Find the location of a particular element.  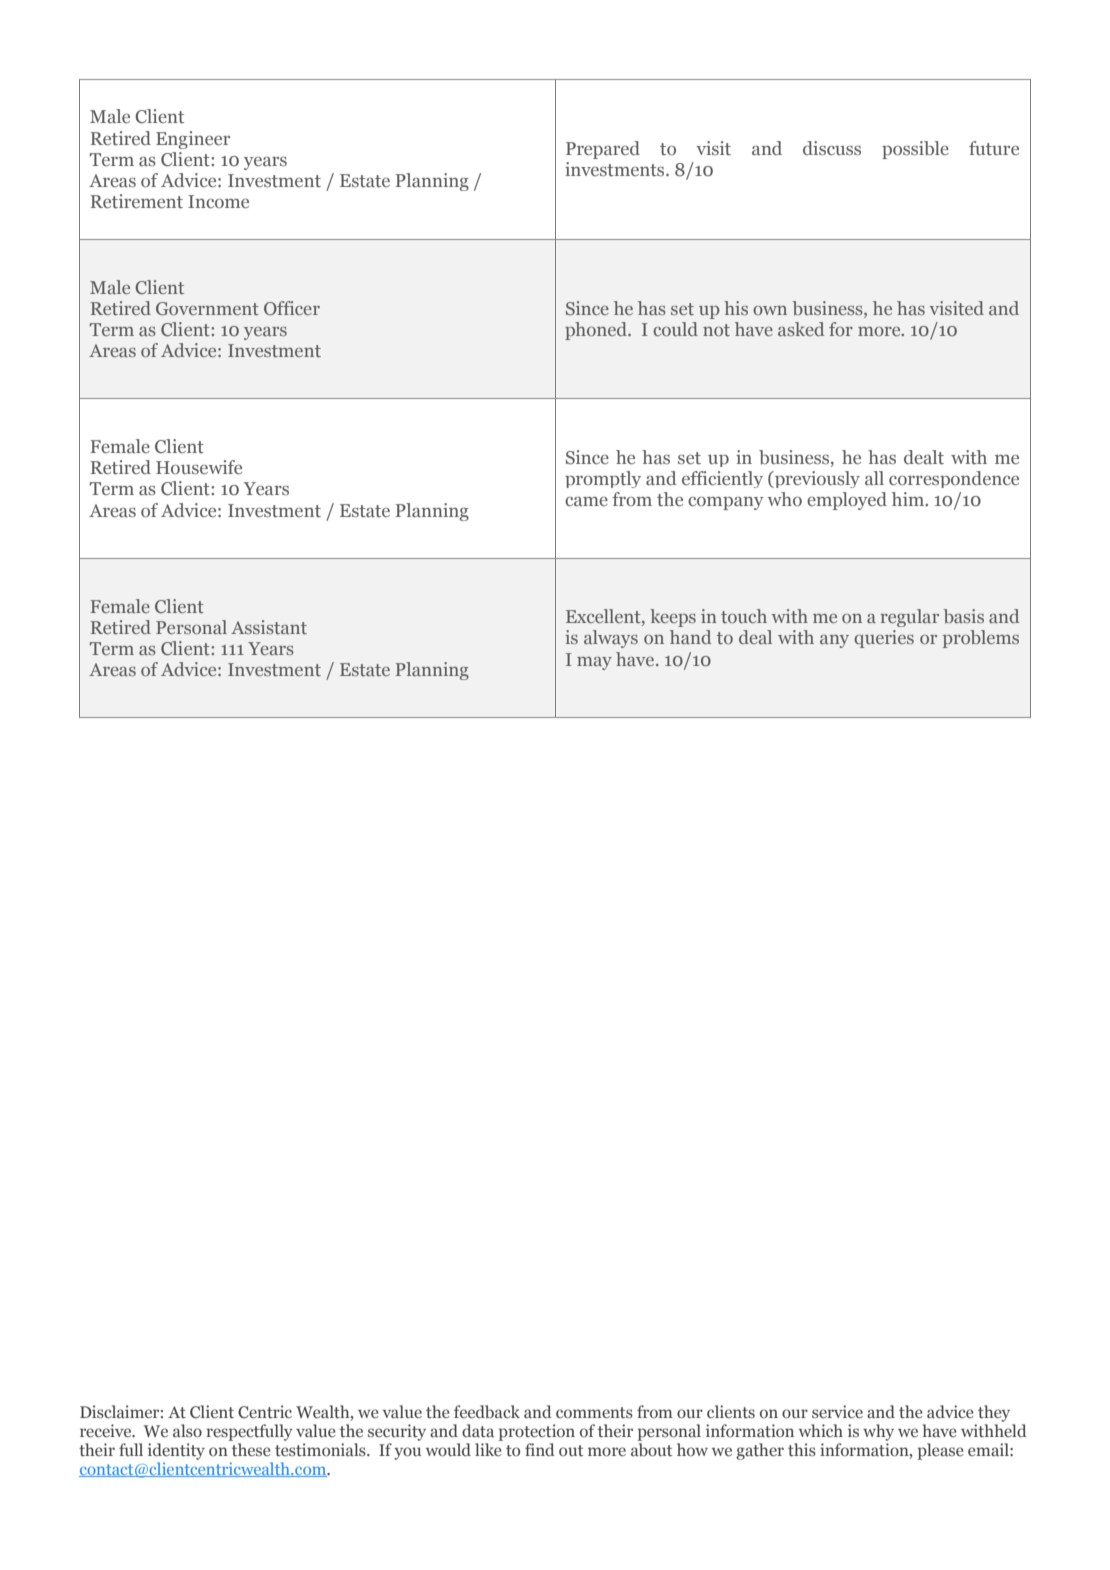

queries is located at coordinates (884, 639).
